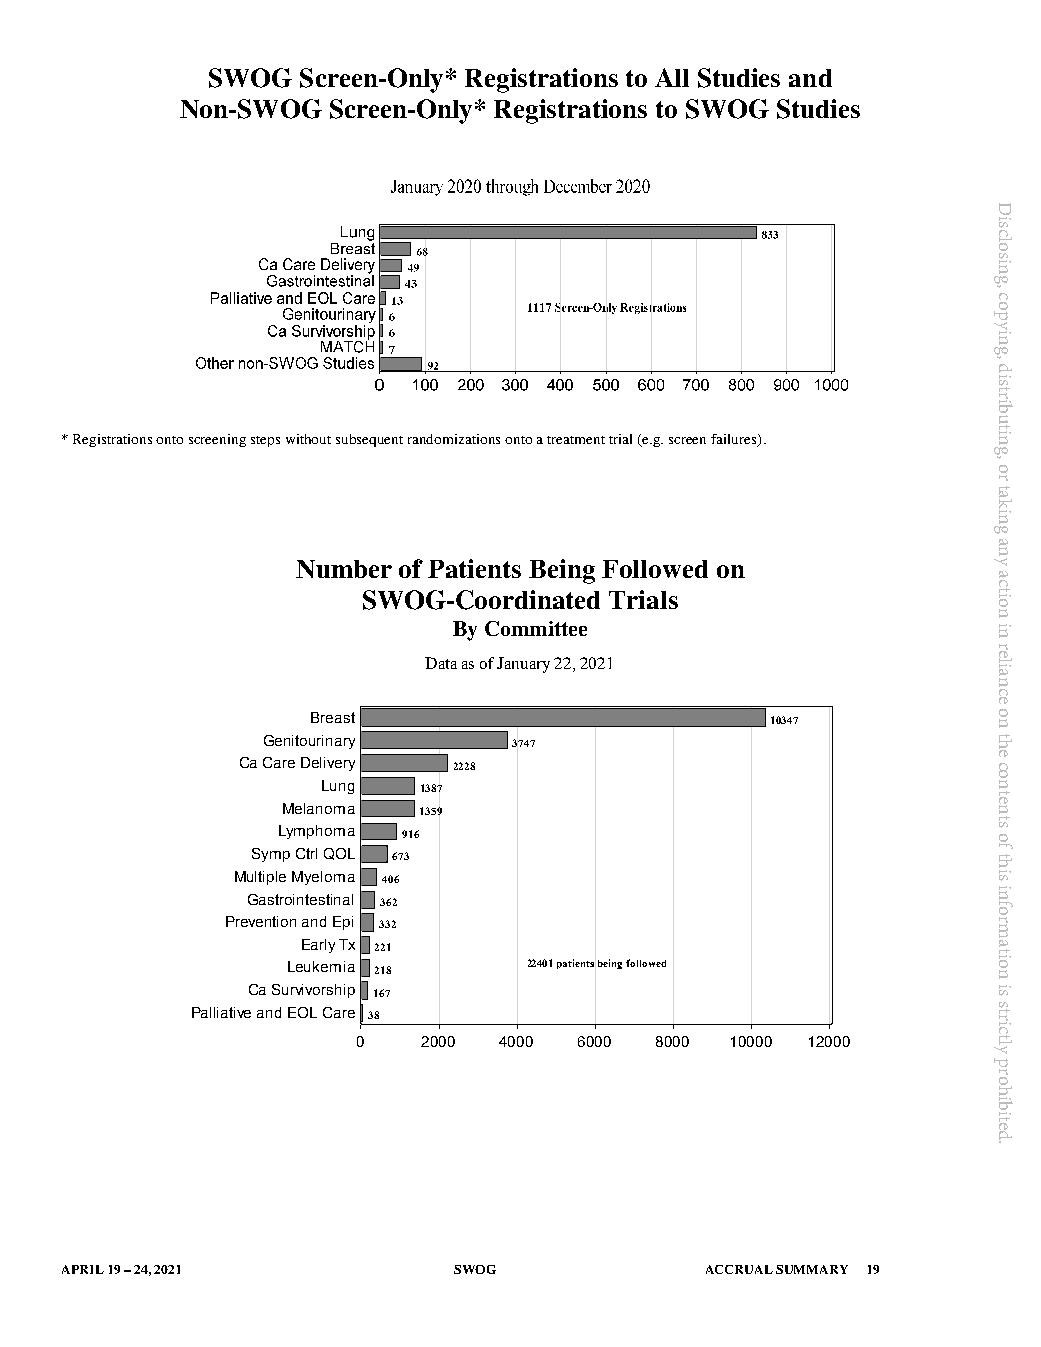 Image resolution: width=1041 pixels, height=1347 pixels. Describe the element at coordinates (739, 1269) in the screenshot. I see `ACCRUAL` at that location.
